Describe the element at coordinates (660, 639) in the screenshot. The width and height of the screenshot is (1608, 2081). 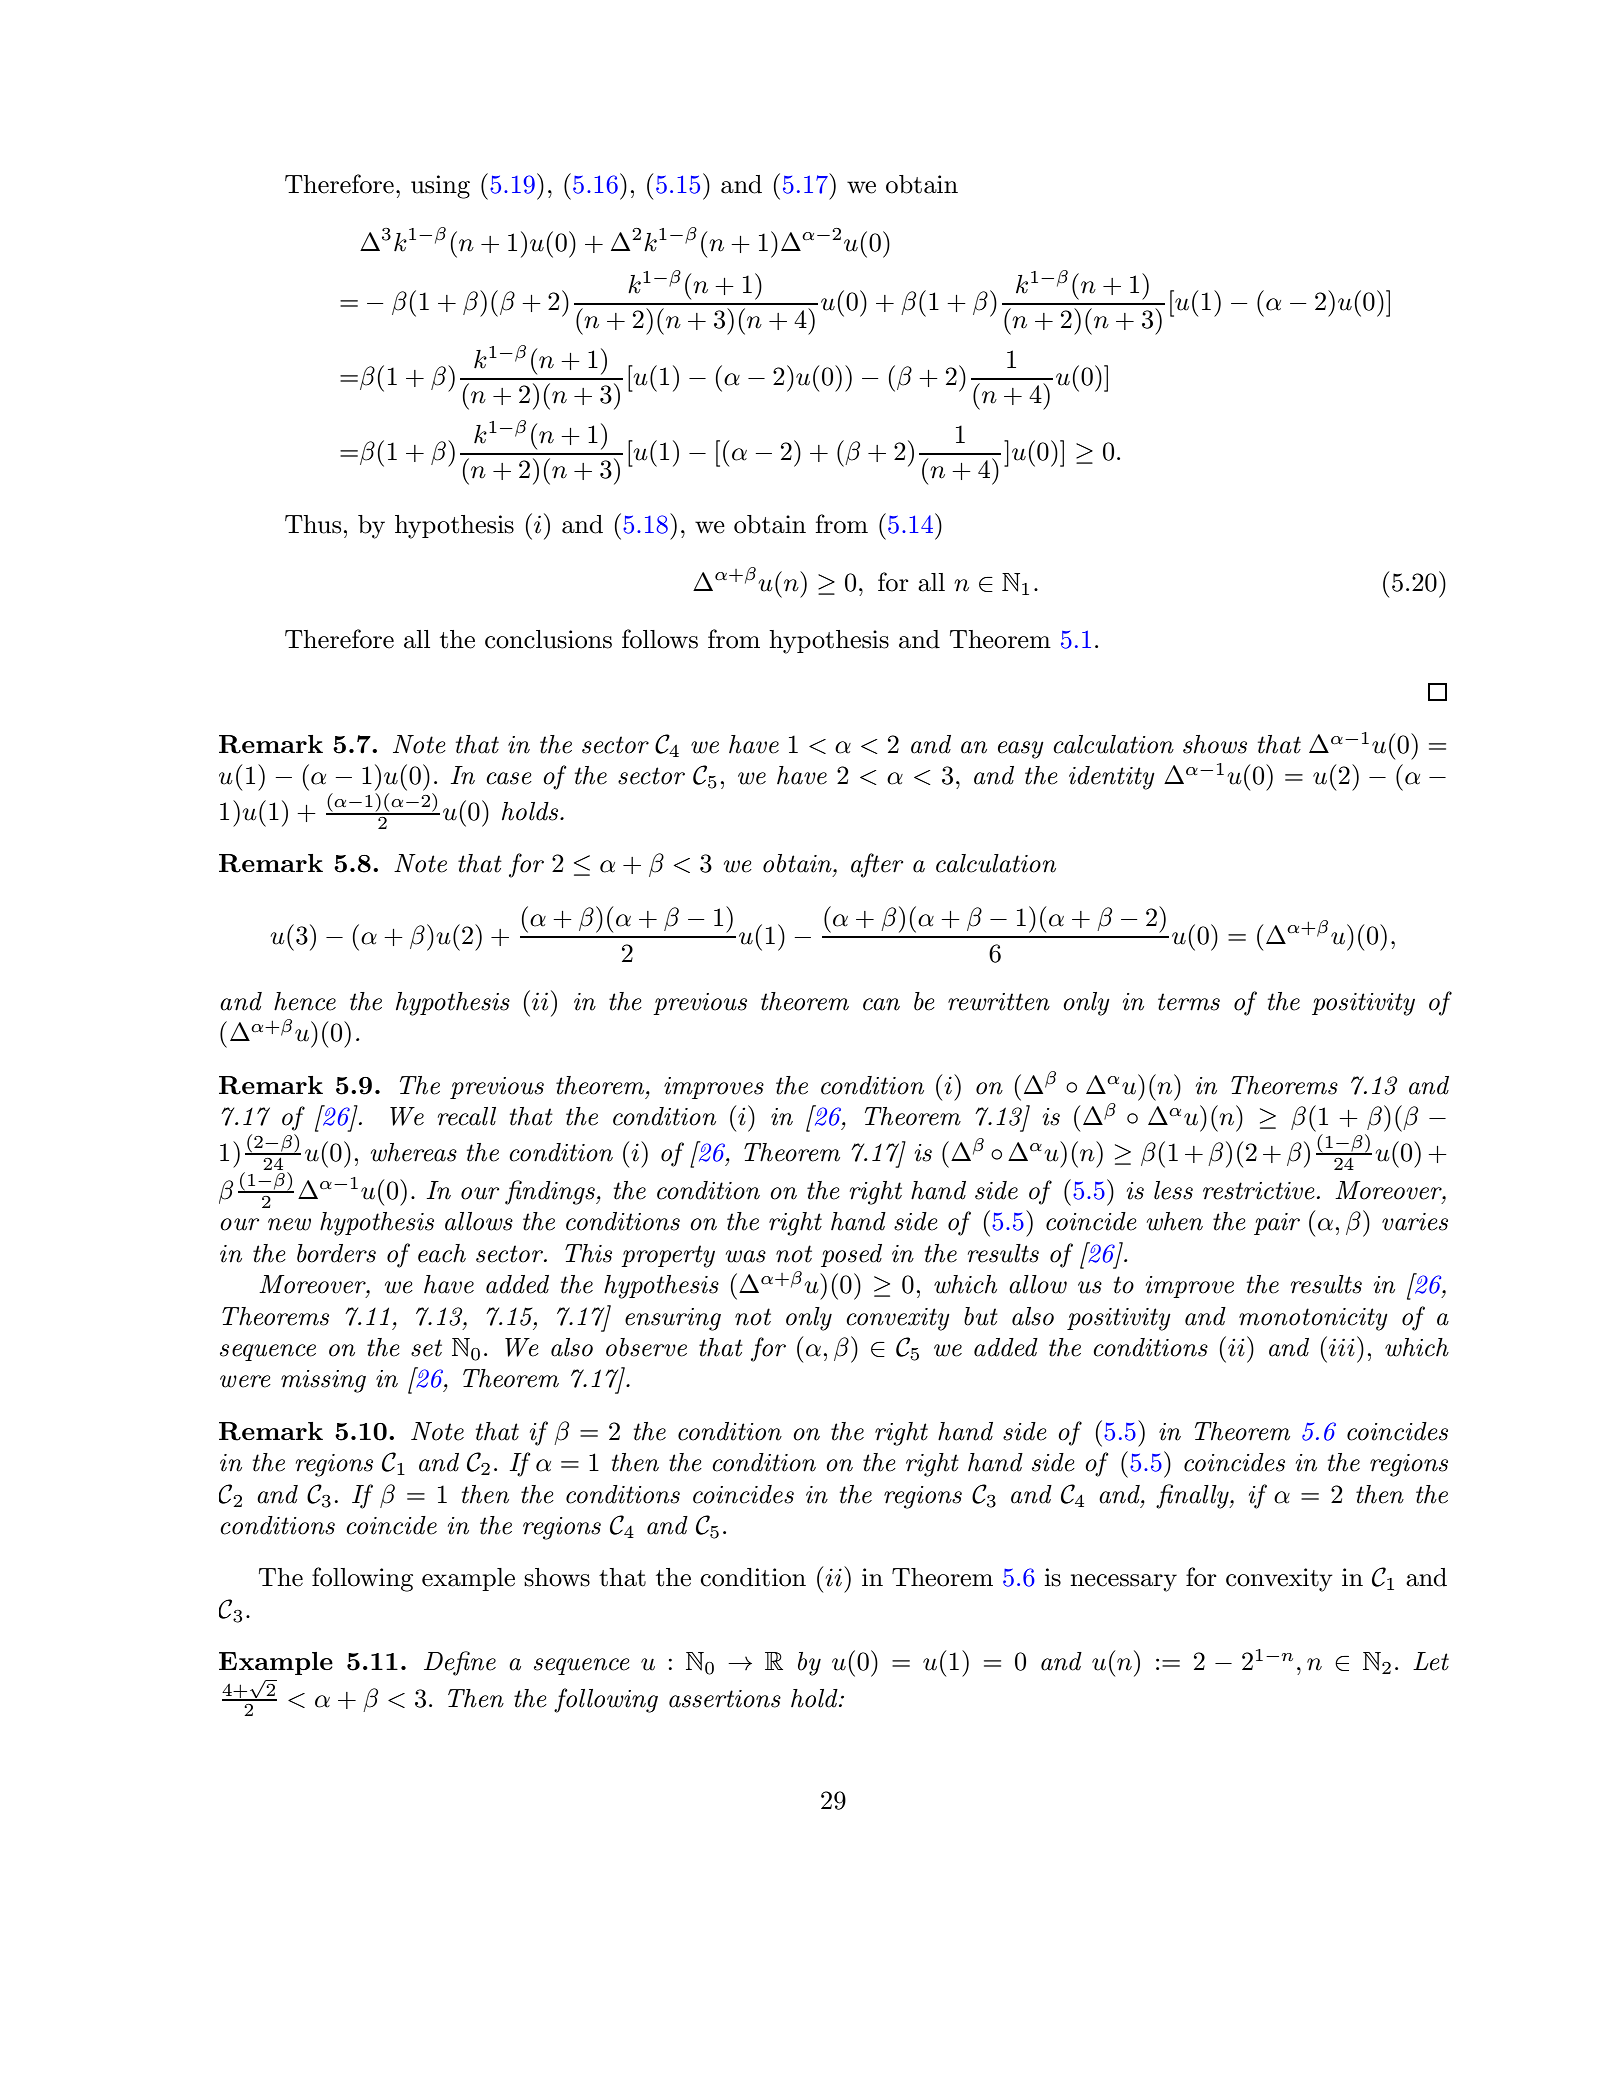
I see `follows` at that location.
